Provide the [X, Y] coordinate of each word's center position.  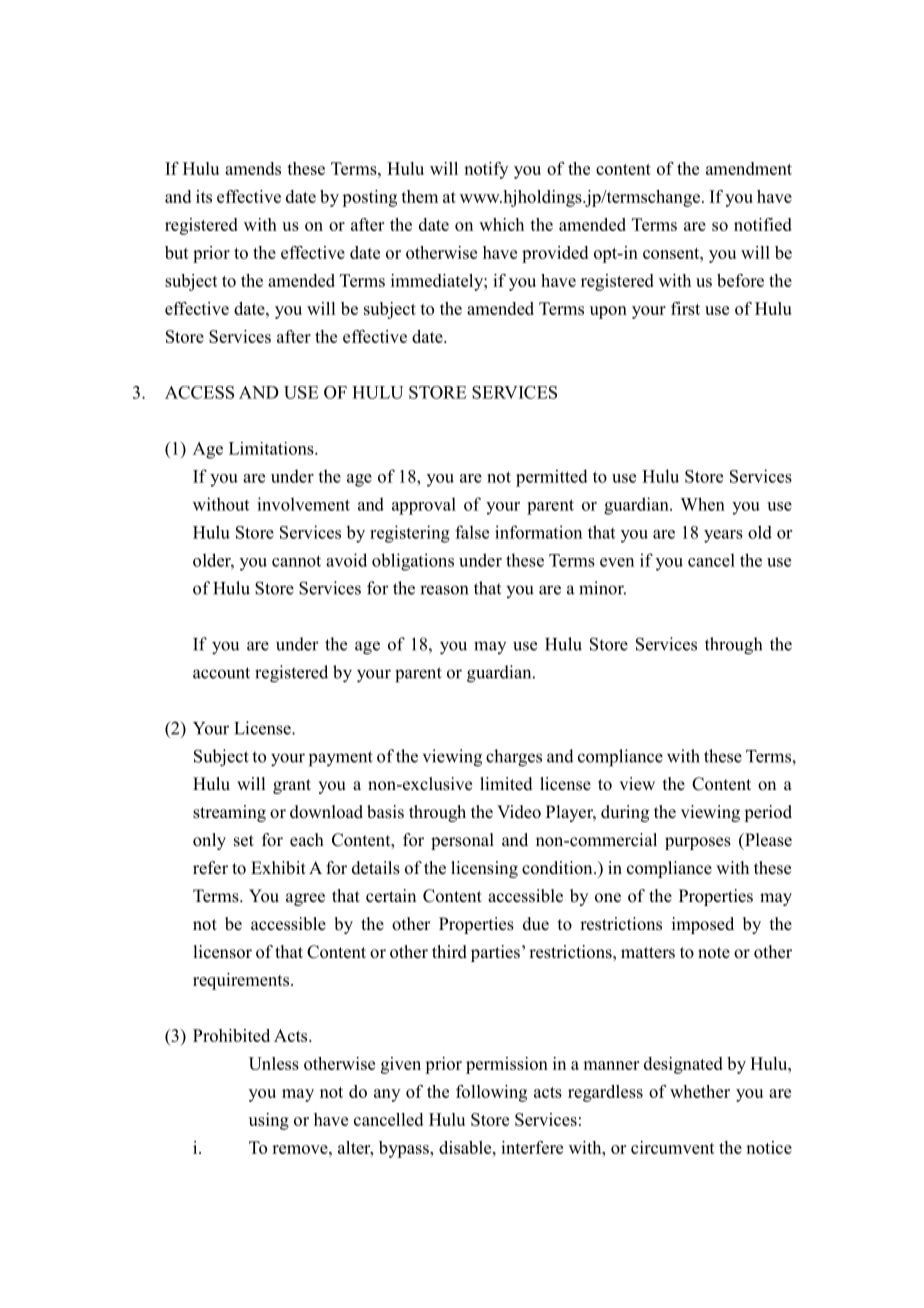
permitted [552, 478]
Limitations [272, 448]
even [617, 562]
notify [486, 170]
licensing [484, 869]
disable [466, 1147]
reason [444, 590]
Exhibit [278, 868]
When [702, 504]
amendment [749, 168]
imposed [703, 925]
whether [700, 1091]
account [221, 673]
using [269, 1121]
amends [253, 168]
